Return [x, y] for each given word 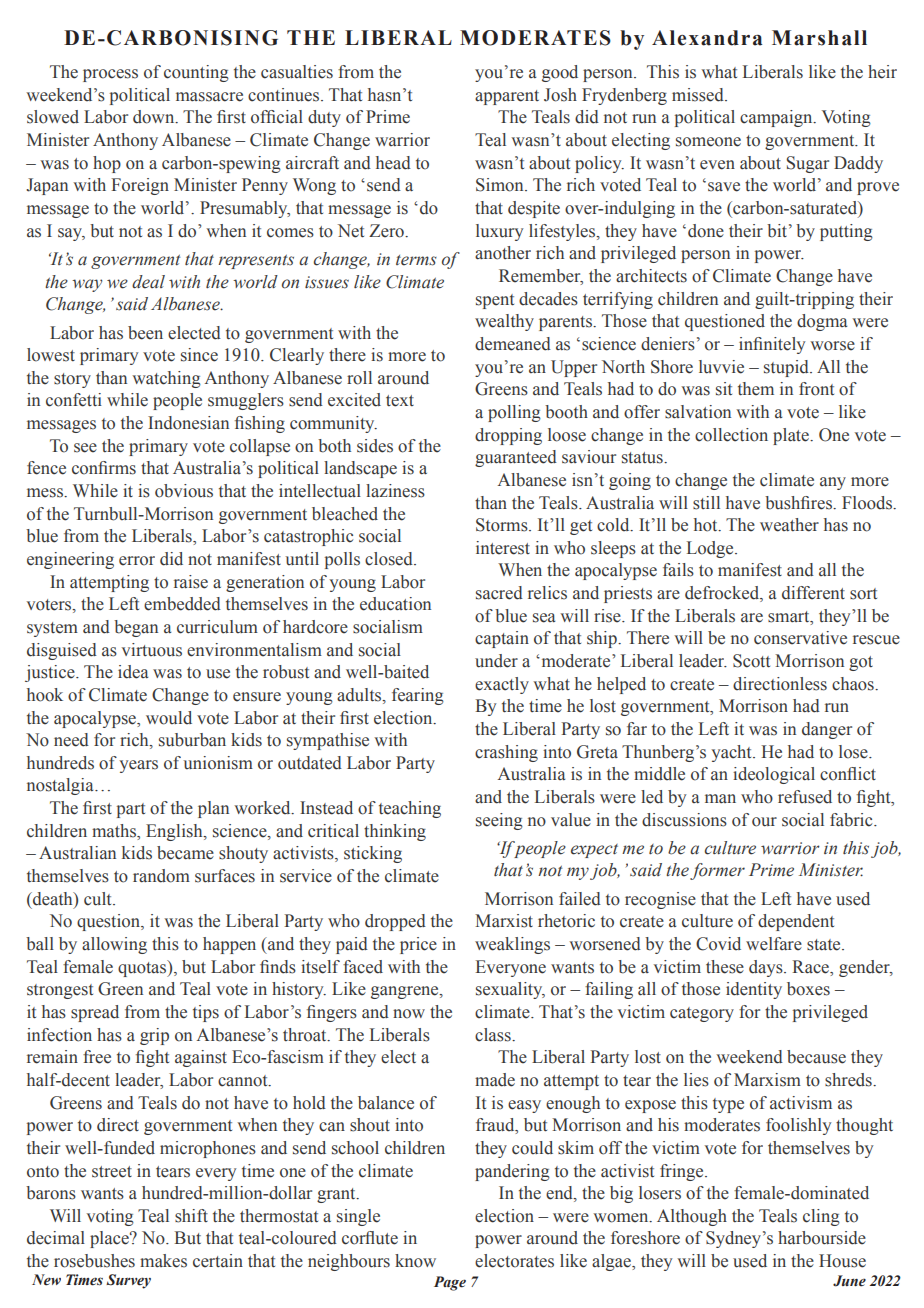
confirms [104, 468]
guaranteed [516, 458]
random [161, 876]
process [110, 75]
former [717, 871]
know [415, 1261]
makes [163, 1261]
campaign [777, 118]
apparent [507, 97]
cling [821, 1217]
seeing [499, 821]
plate [792, 436]
